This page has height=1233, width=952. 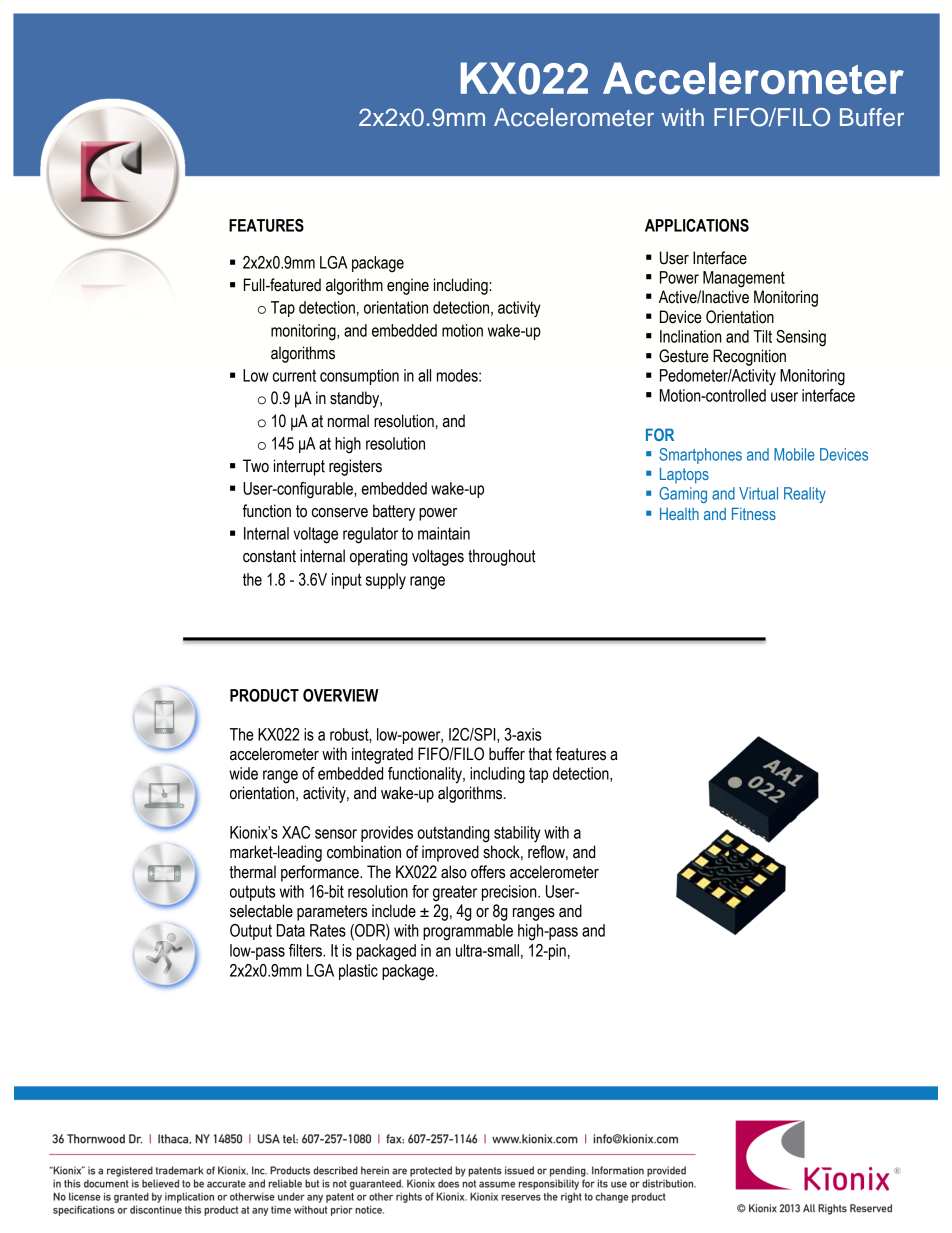 I want to click on Management, so click(x=744, y=279).
